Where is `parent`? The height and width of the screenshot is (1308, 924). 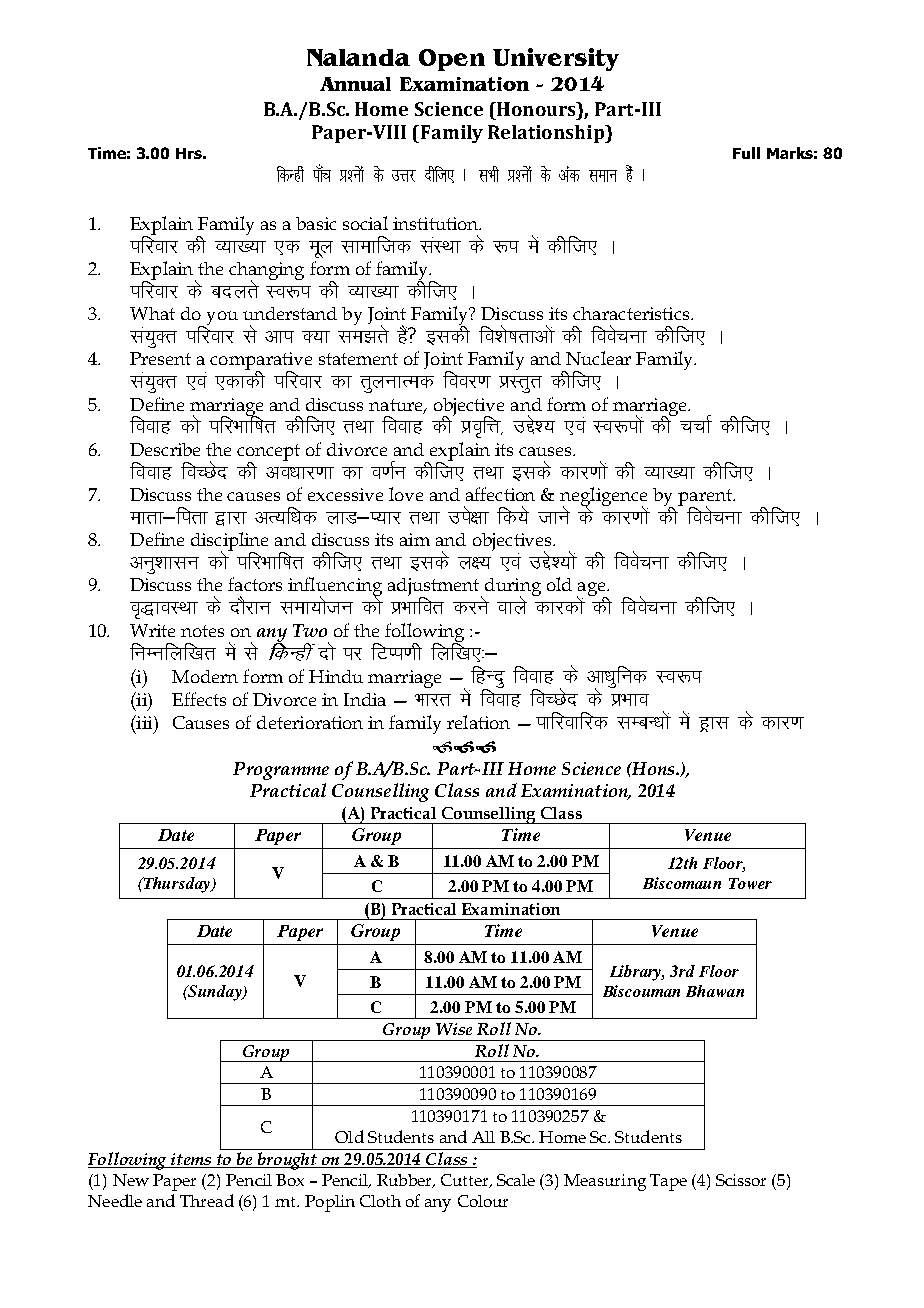 parent is located at coordinates (706, 499).
